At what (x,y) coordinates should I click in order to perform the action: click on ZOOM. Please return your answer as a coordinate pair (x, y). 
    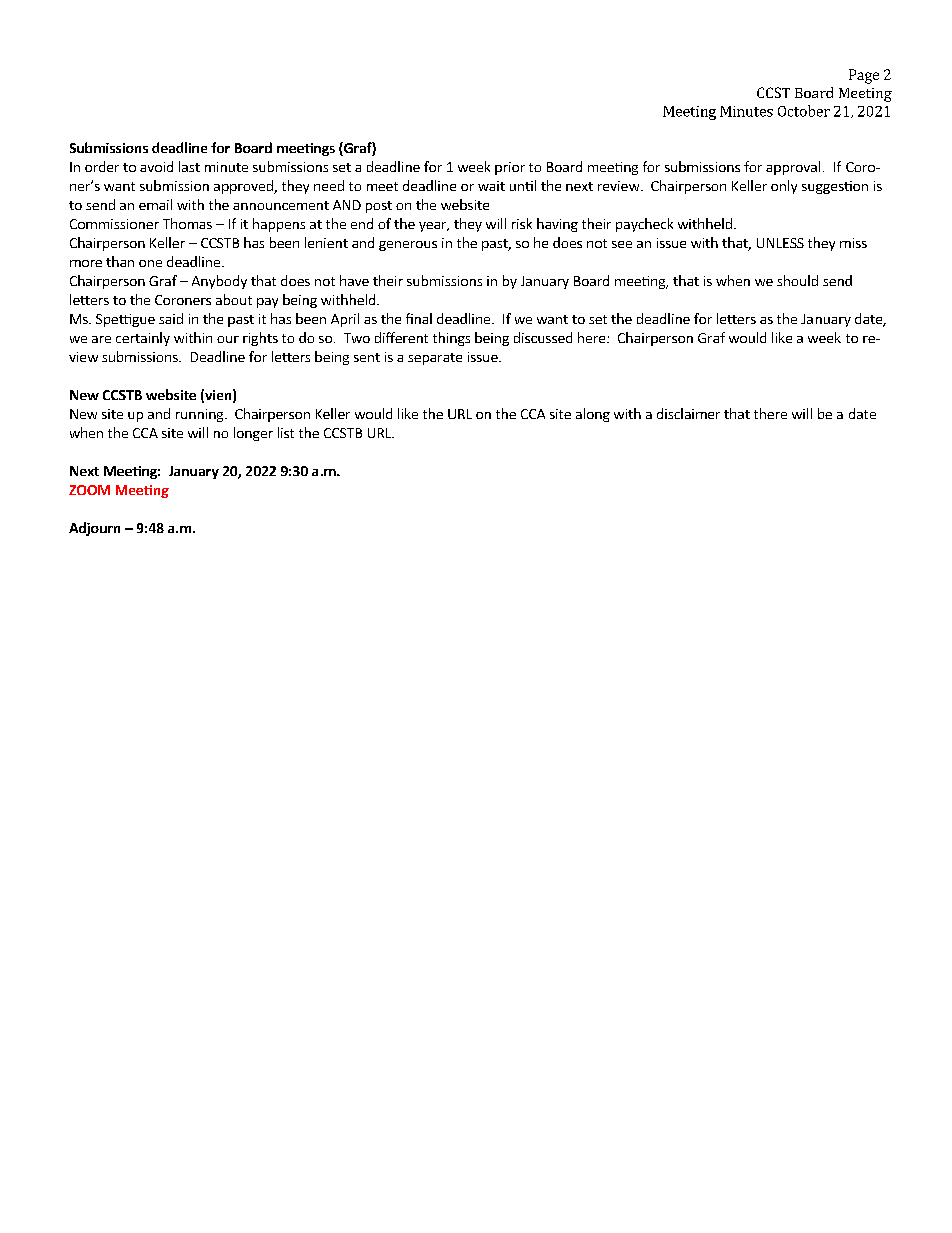
    Looking at the image, I should click on (89, 490).
